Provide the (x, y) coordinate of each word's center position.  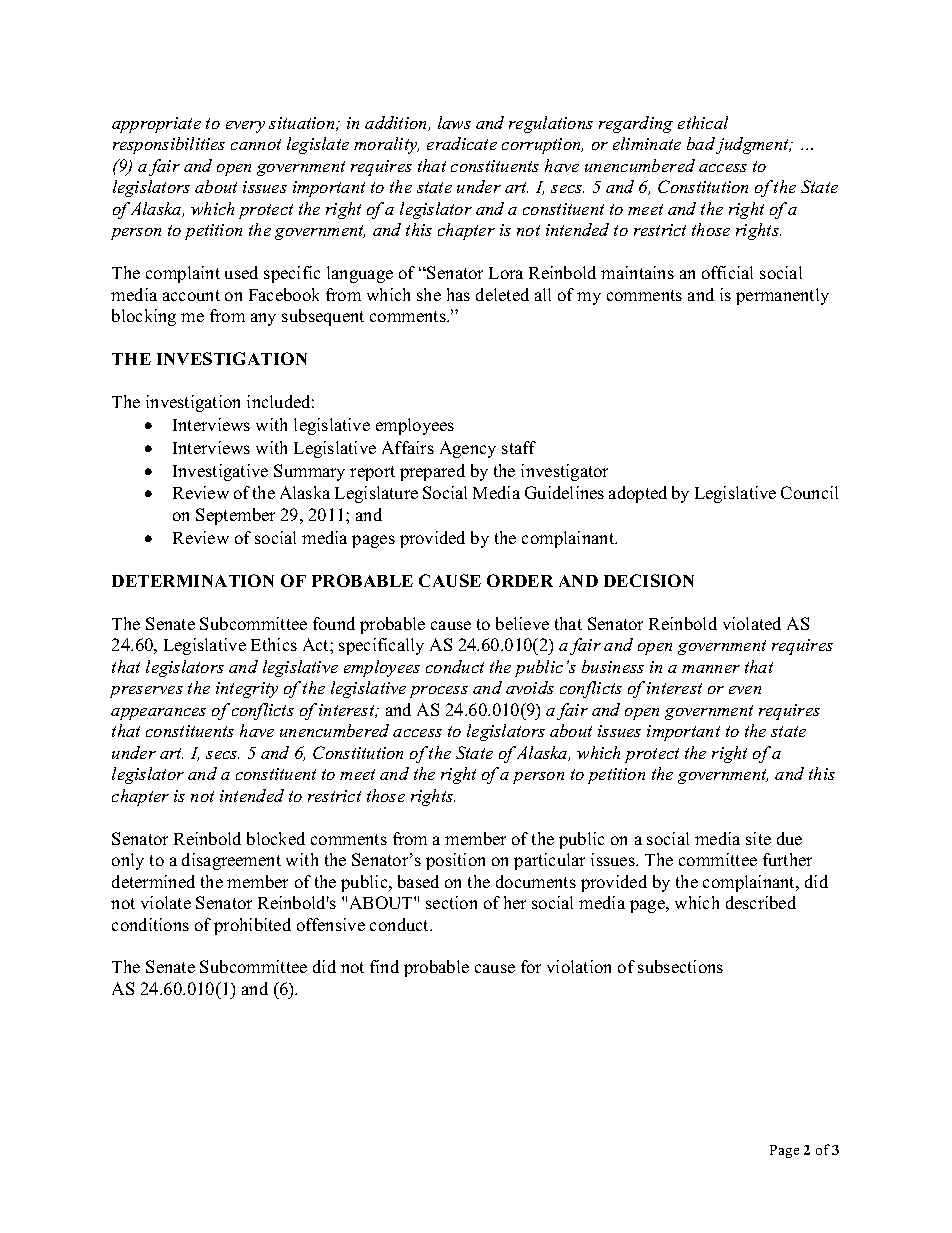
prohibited (252, 926)
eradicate (462, 143)
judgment (753, 145)
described (761, 902)
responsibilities (169, 145)
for (531, 966)
